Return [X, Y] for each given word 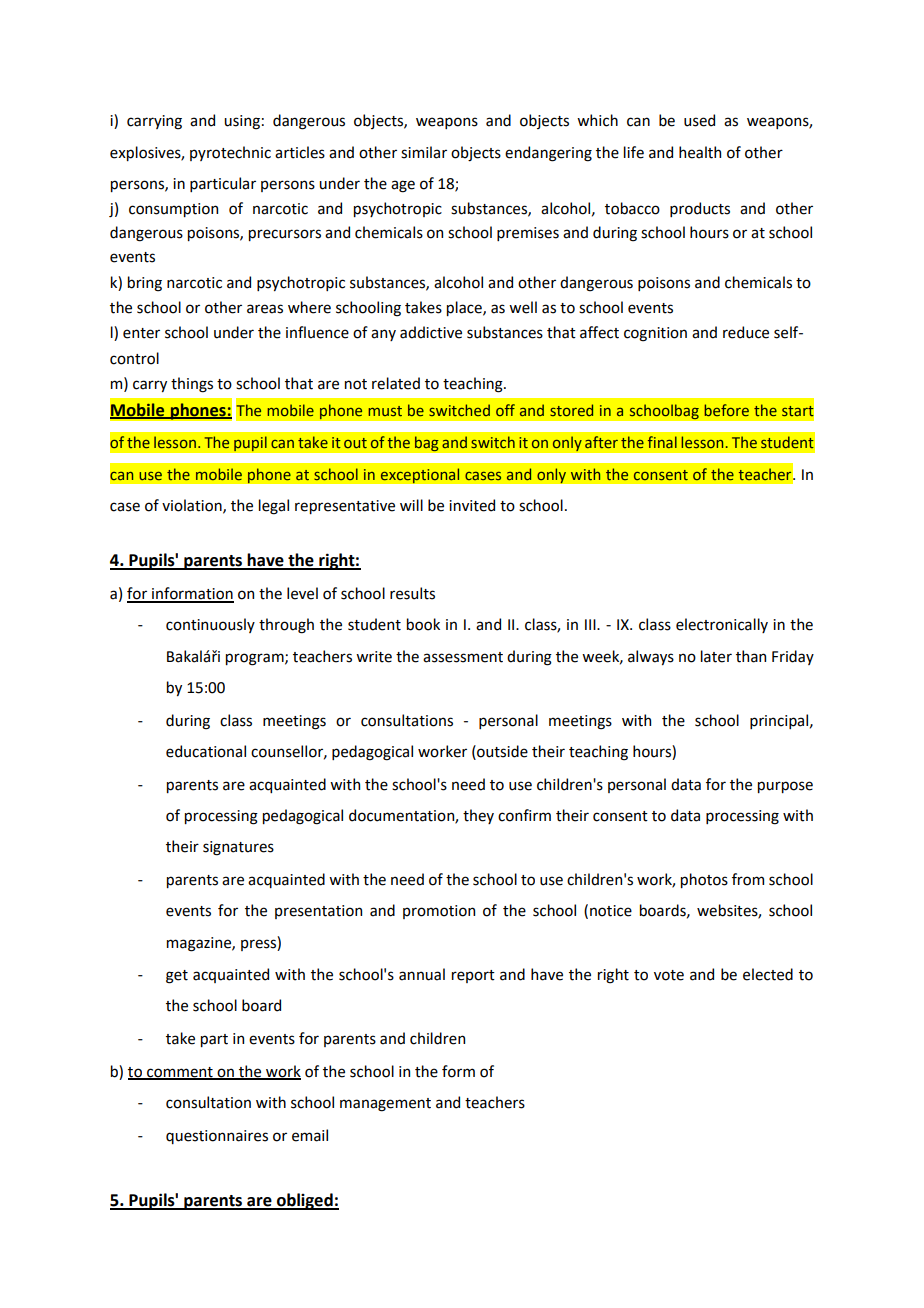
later [716, 656]
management [385, 1105]
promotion [439, 912]
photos [704, 880]
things [192, 385]
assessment [463, 657]
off [505, 410]
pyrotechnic [230, 153]
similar [424, 152]
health [700, 152]
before [727, 410]
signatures [238, 848]
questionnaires [217, 1137]
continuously [210, 625]
